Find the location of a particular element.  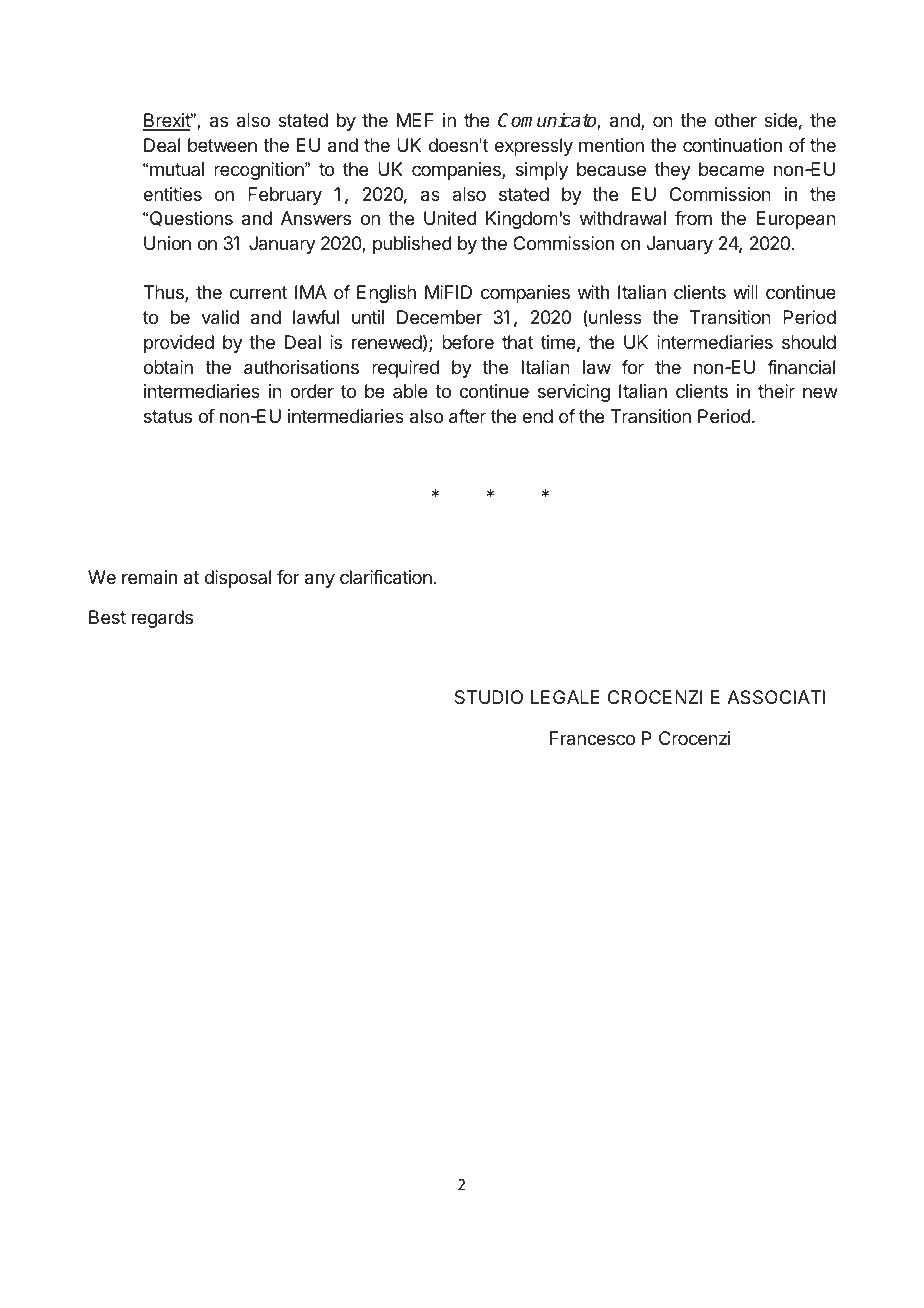

regards is located at coordinates (162, 619).
